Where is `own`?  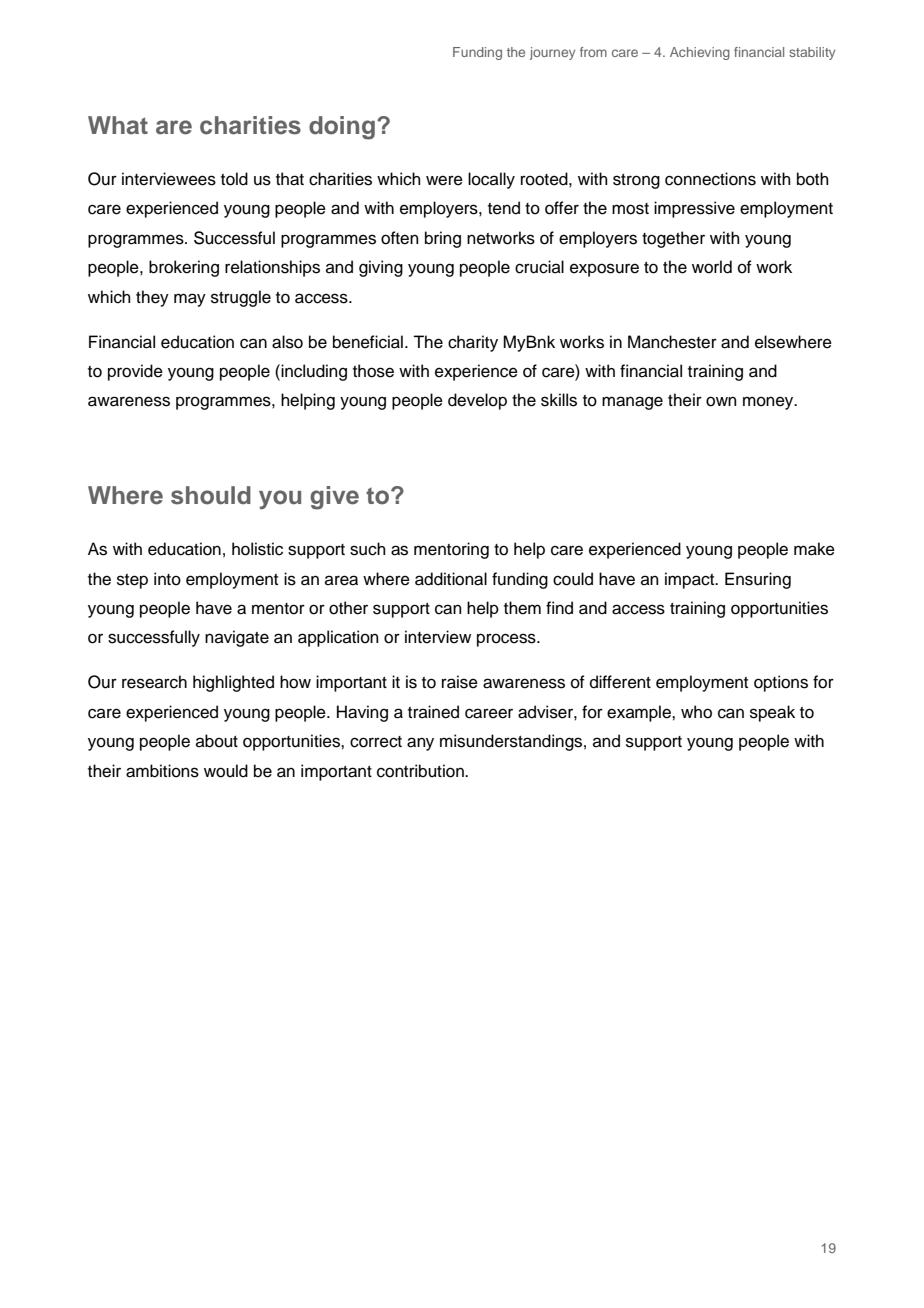 own is located at coordinates (721, 401).
